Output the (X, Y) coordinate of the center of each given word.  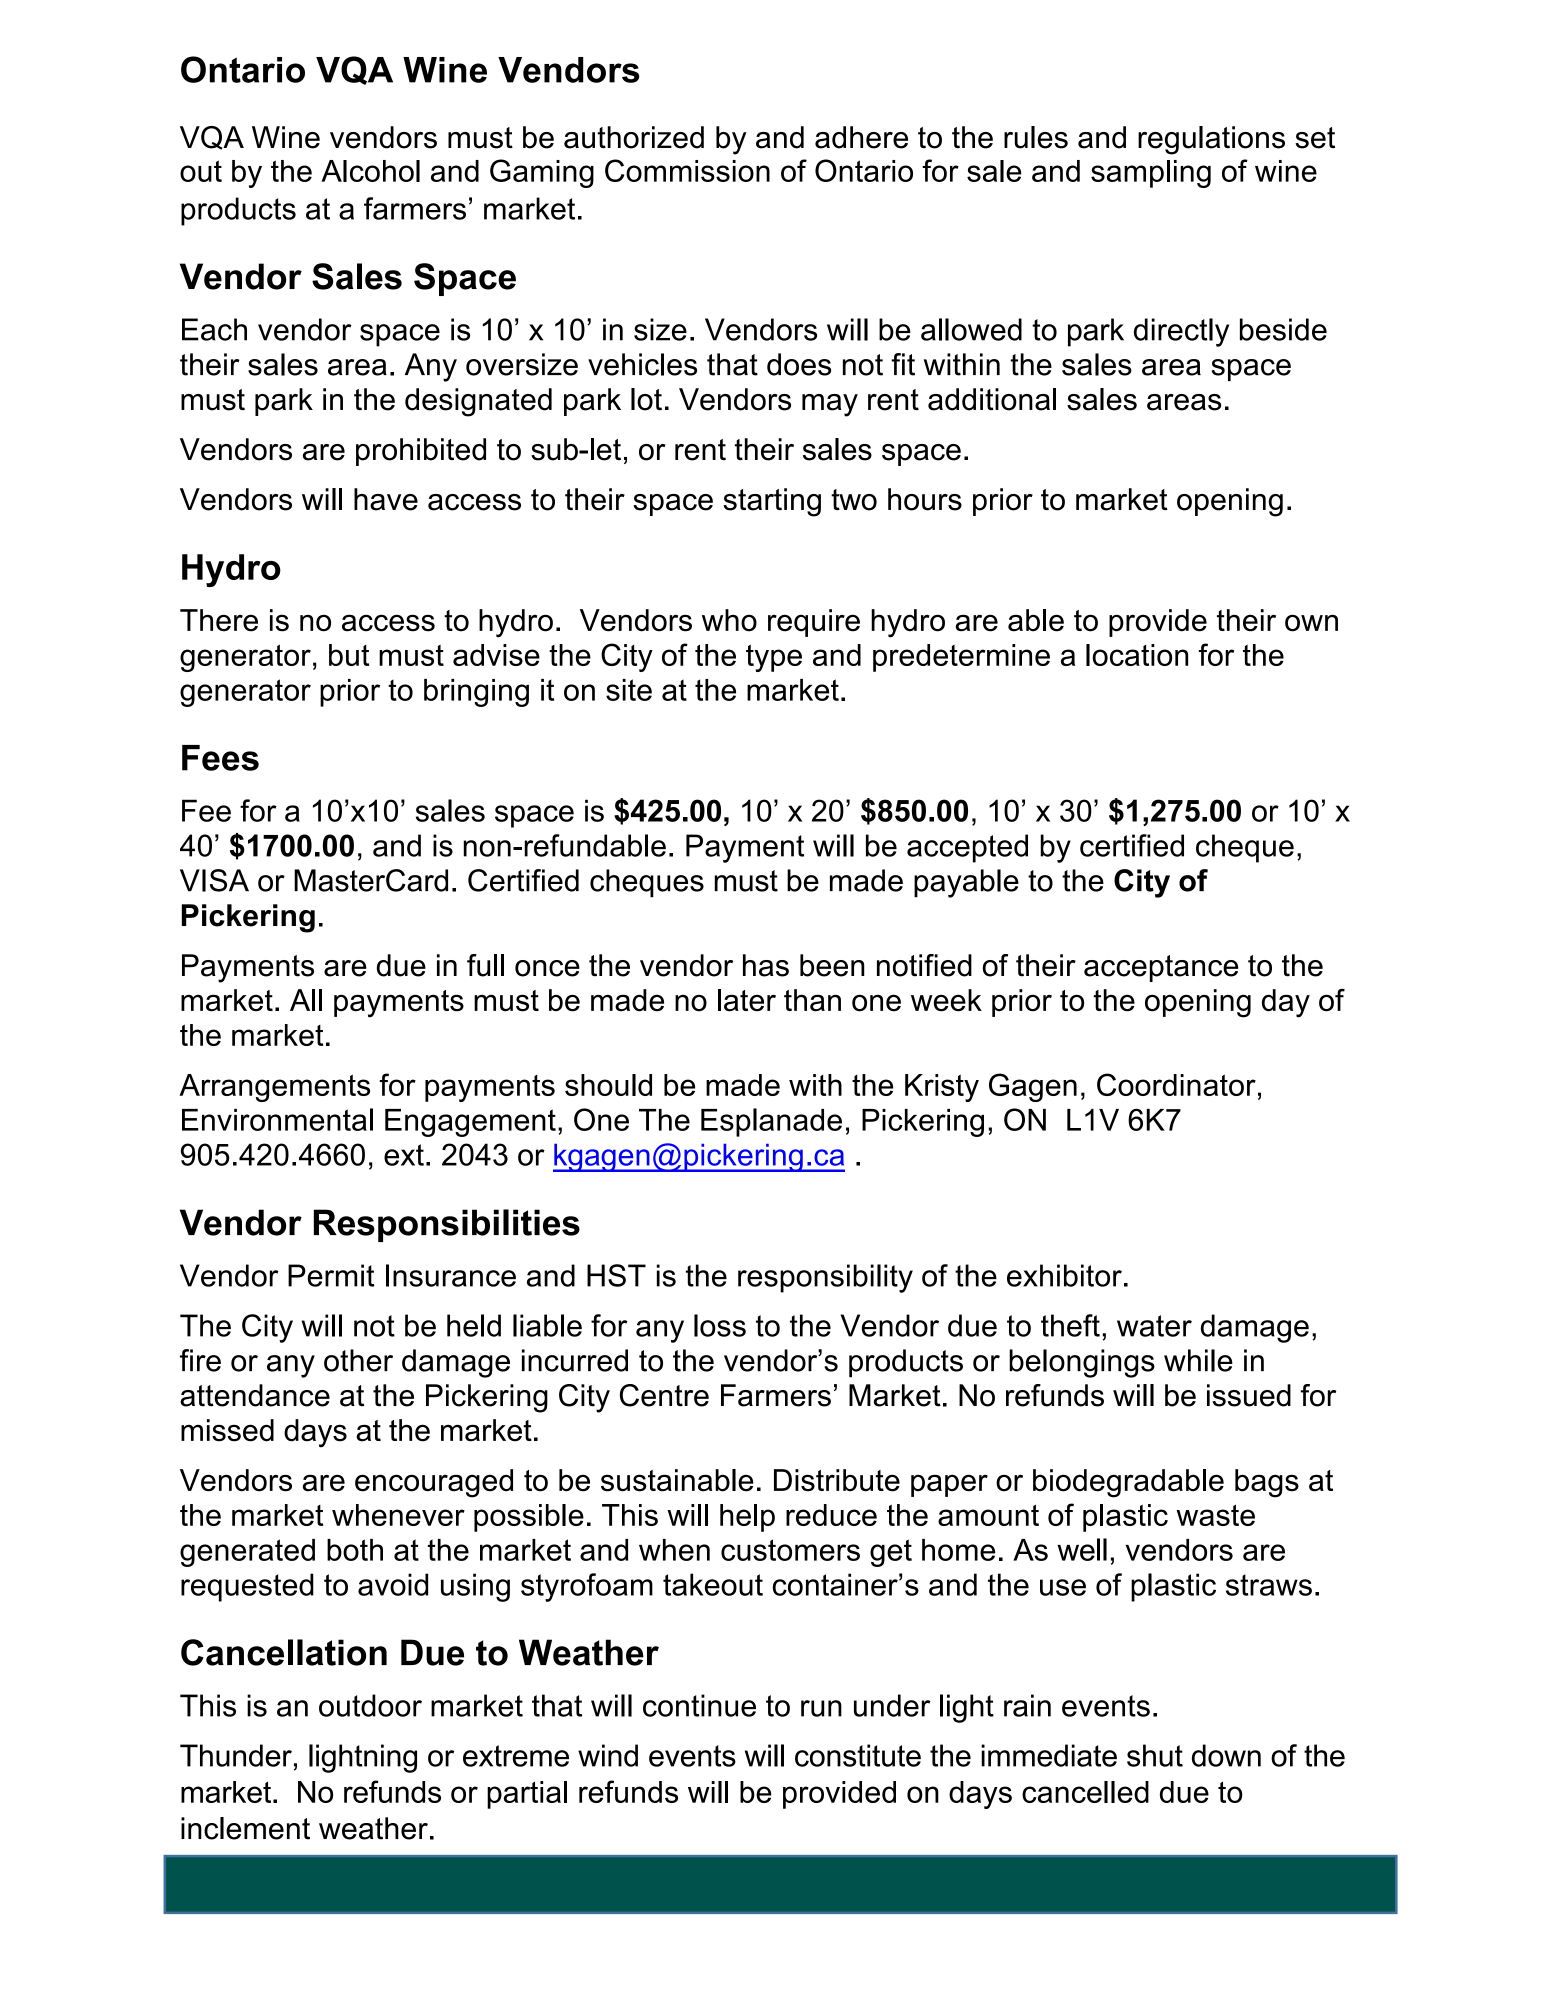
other (358, 1360)
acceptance (1161, 968)
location (1137, 655)
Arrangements (274, 1088)
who (729, 620)
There (219, 620)
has (766, 965)
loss (720, 1325)
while (1198, 1360)
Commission (687, 170)
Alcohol (370, 171)
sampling (1151, 174)
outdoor (370, 1705)
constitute (858, 1755)
